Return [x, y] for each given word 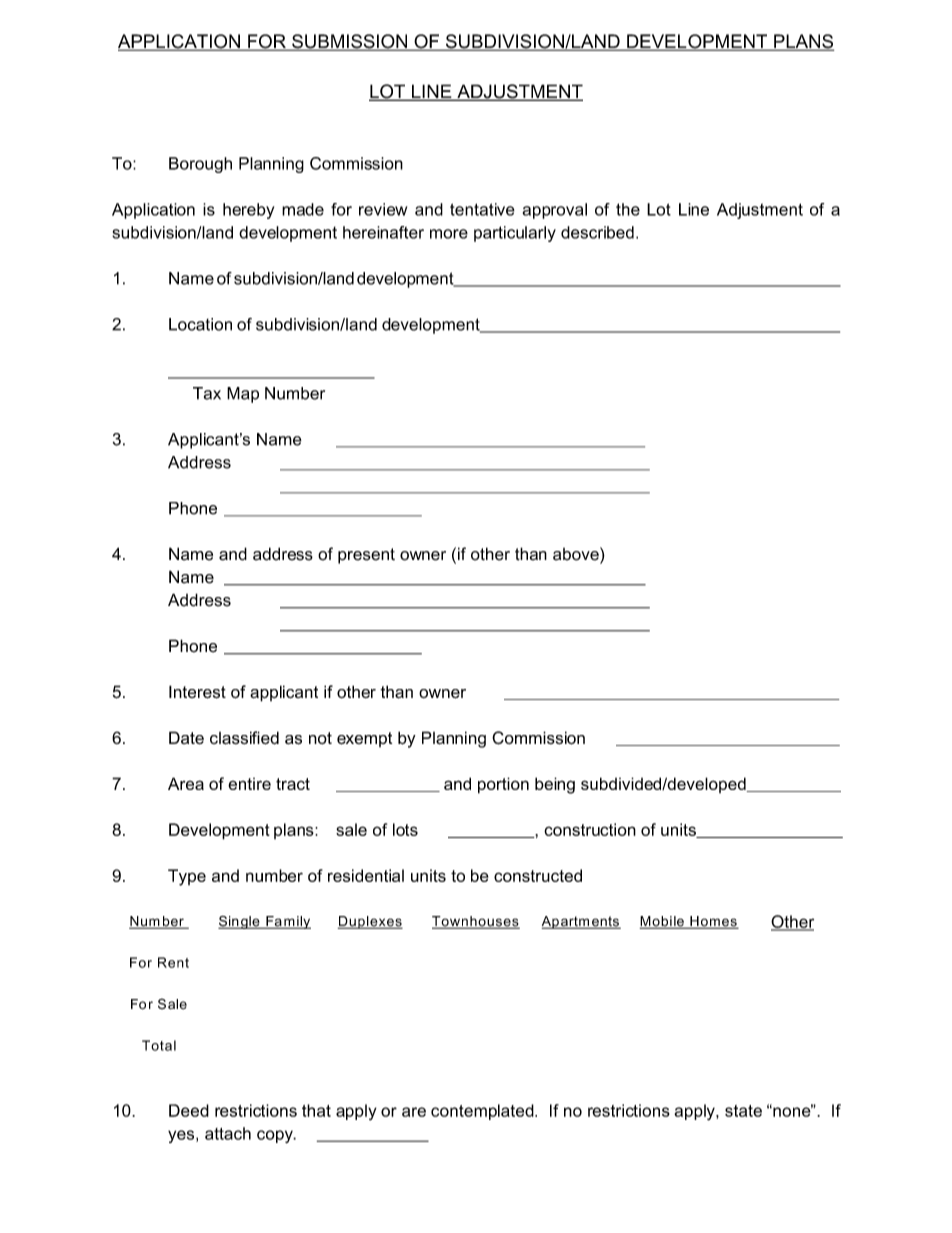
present [366, 556]
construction [590, 829]
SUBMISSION [350, 42]
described [597, 232]
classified [244, 738]
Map [243, 395]
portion [503, 785]
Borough [200, 165]
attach [228, 1133]
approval [555, 211]
